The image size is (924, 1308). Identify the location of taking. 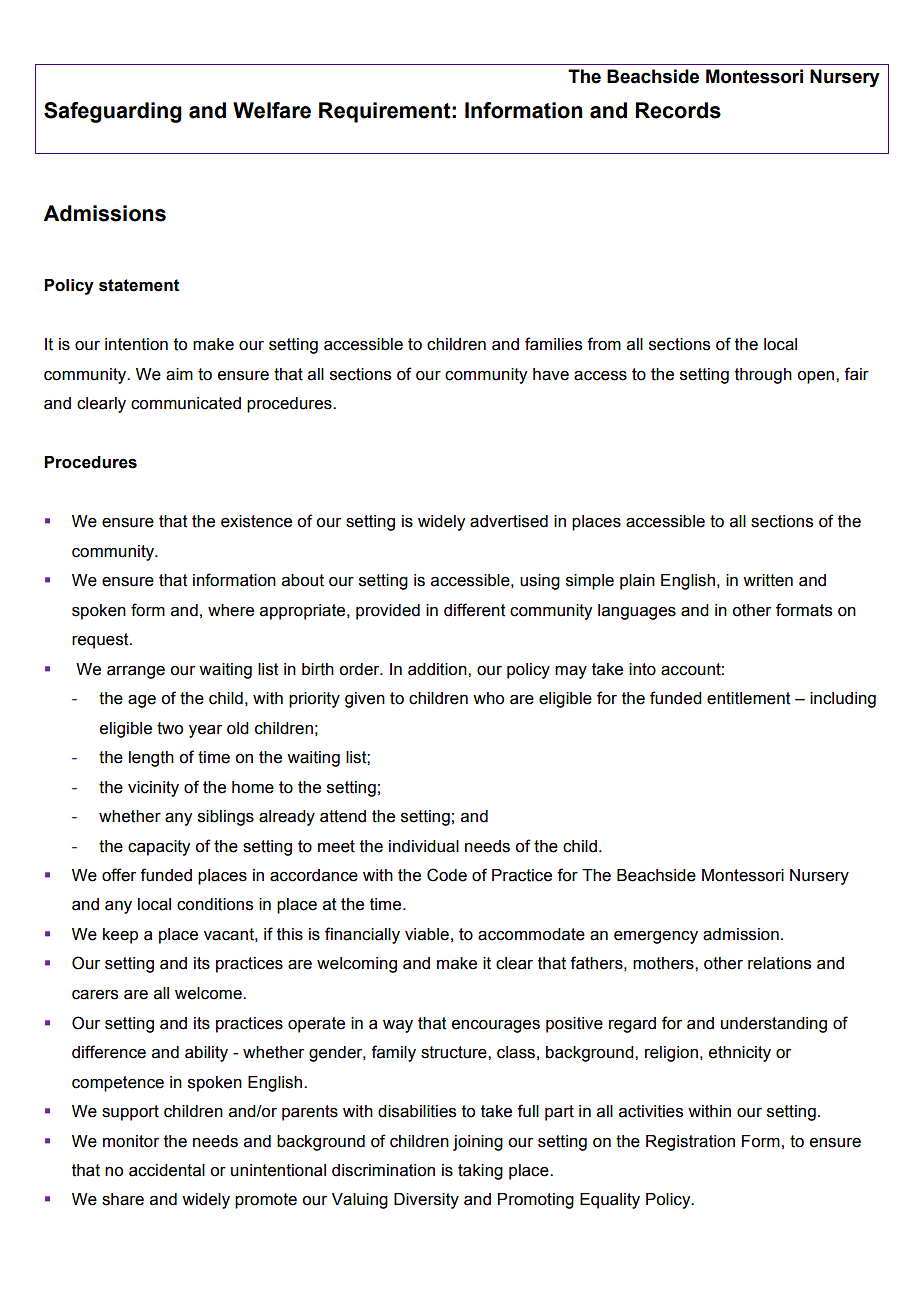
(480, 1172).
